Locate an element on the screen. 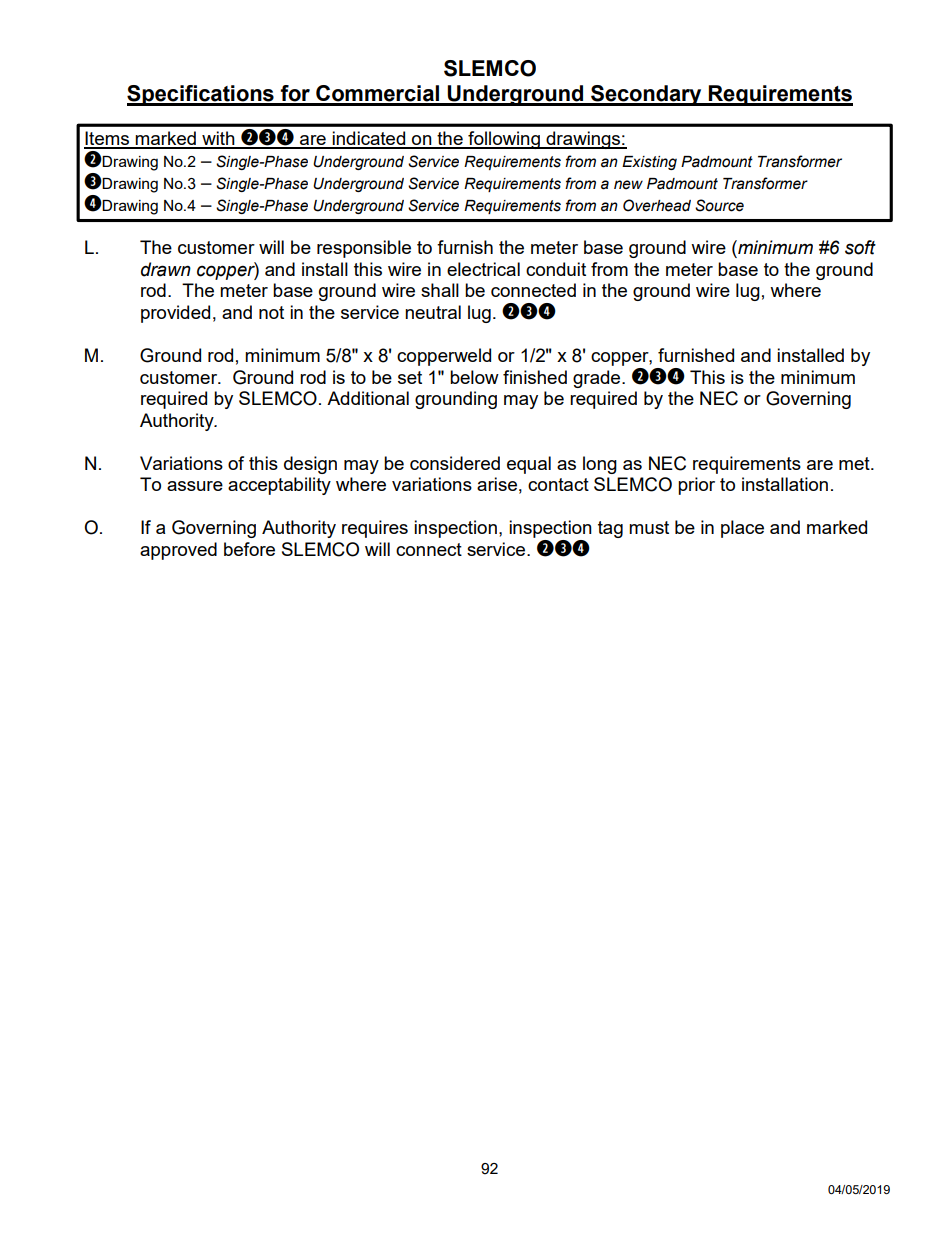 This screenshot has height=1233, width=952. approved is located at coordinates (178, 551).
